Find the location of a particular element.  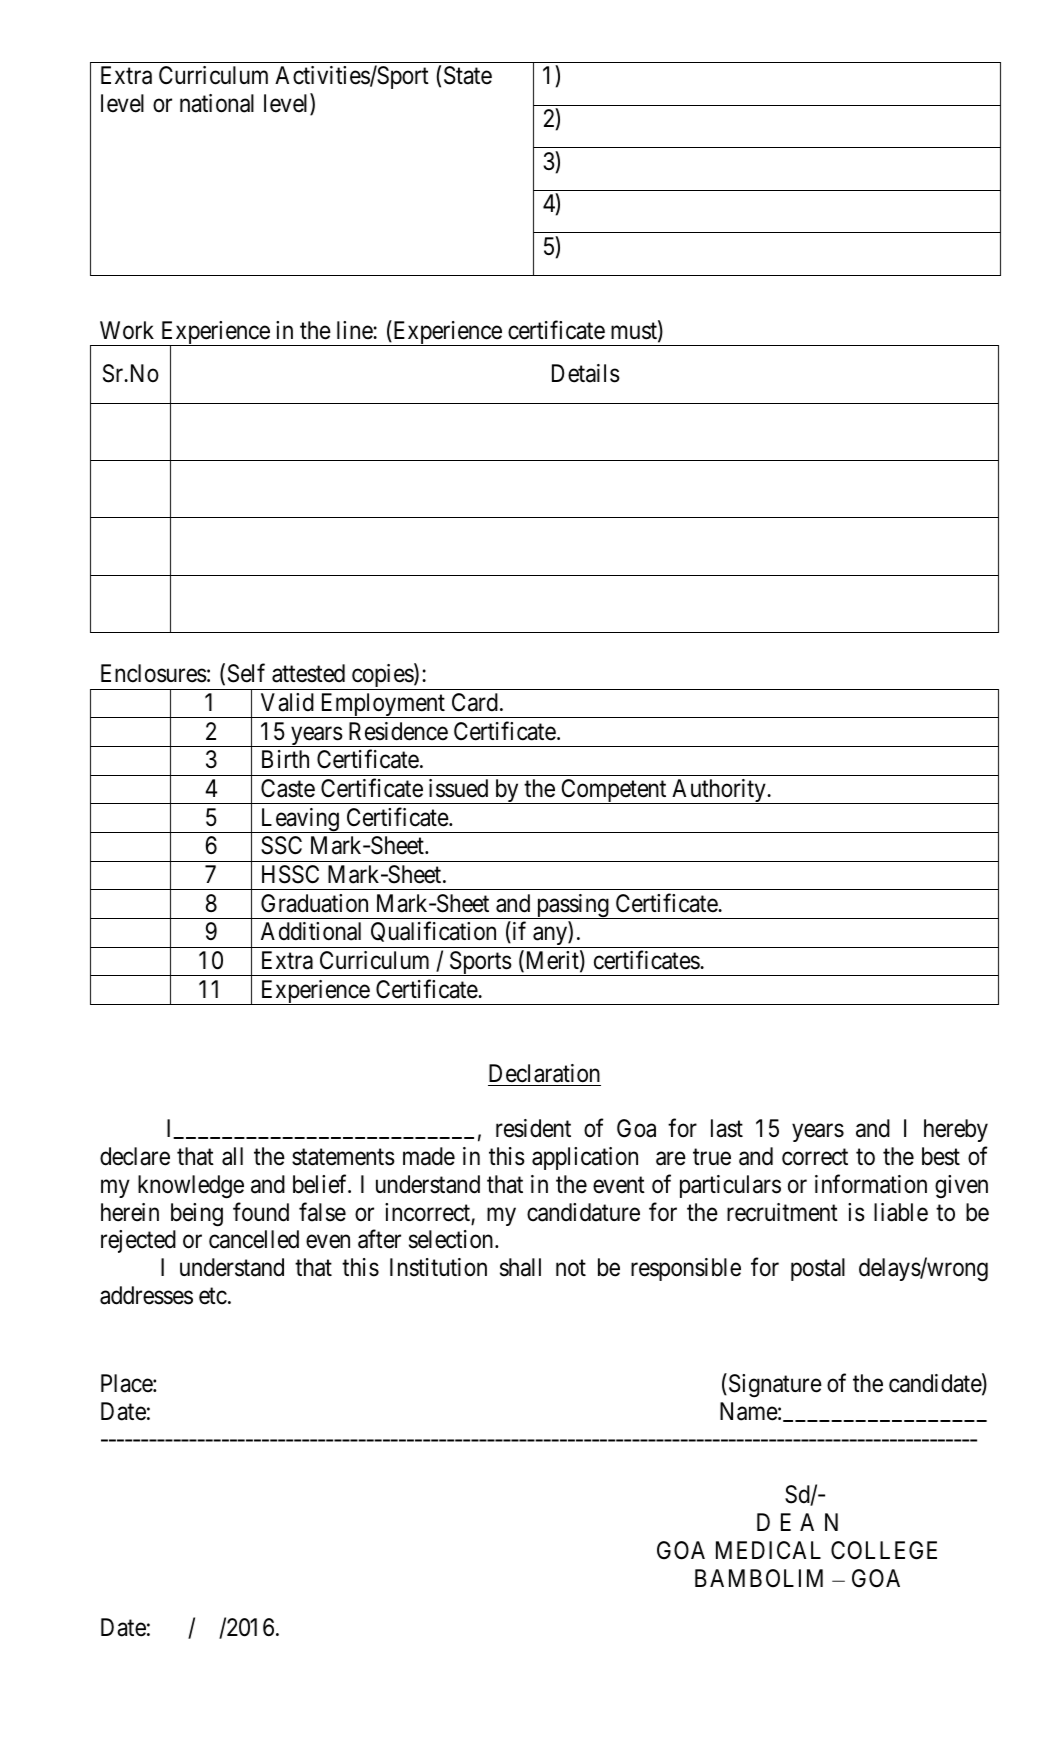

Leaving is located at coordinates (299, 820).
